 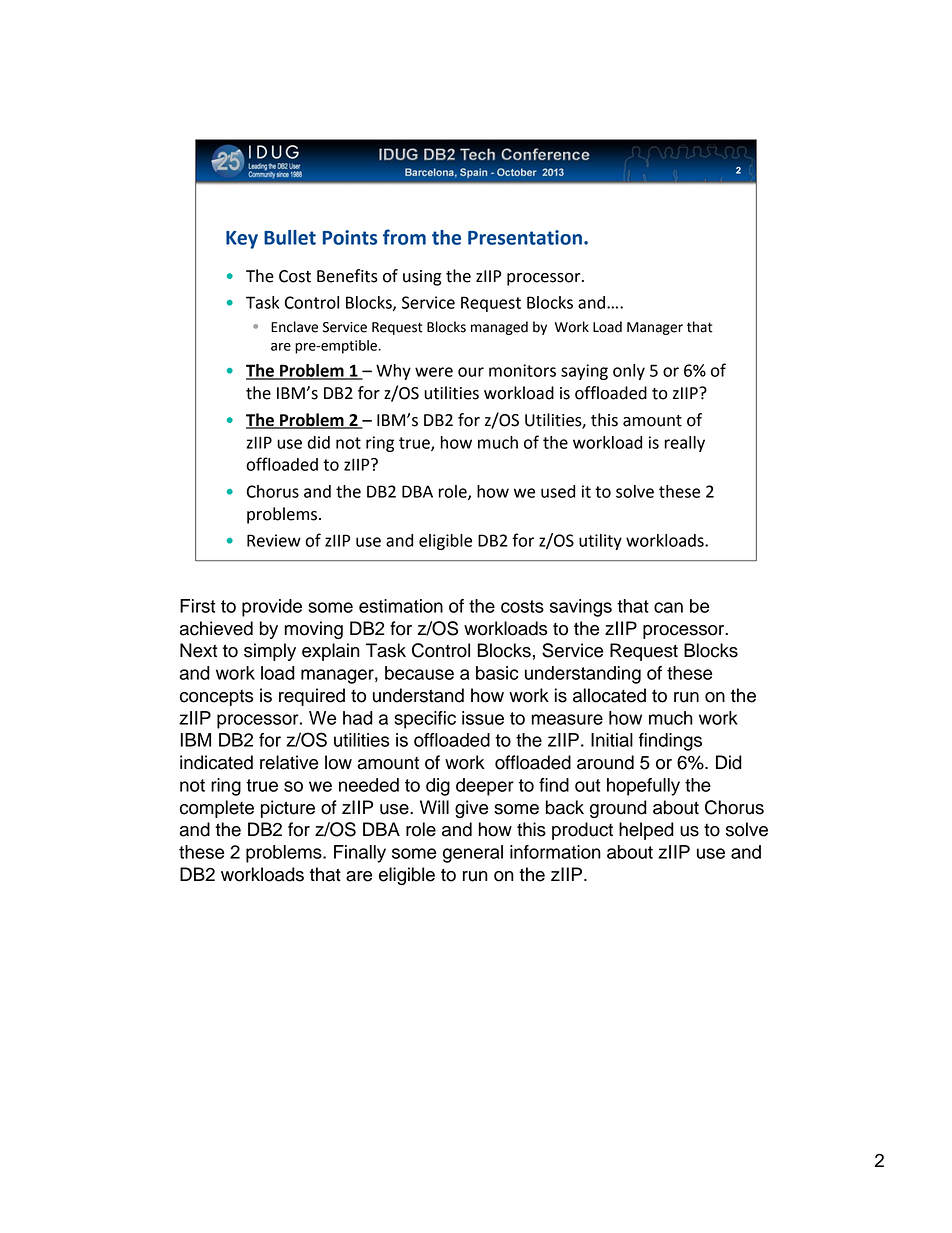 What do you see at coordinates (473, 854) in the page?
I see `general` at bounding box center [473, 854].
